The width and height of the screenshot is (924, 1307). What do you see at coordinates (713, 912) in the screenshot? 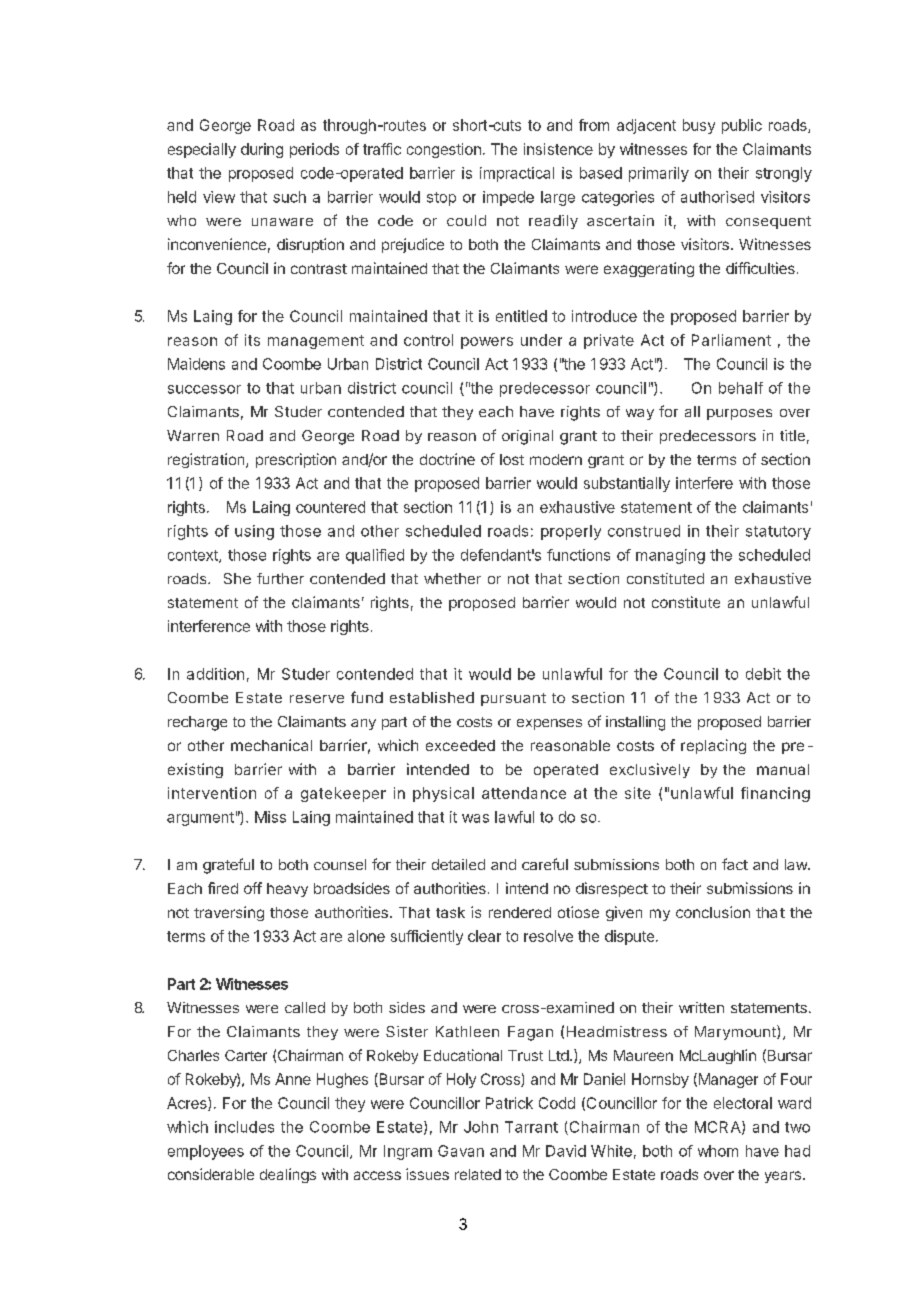
I see `conclusion` at bounding box center [713, 912].
